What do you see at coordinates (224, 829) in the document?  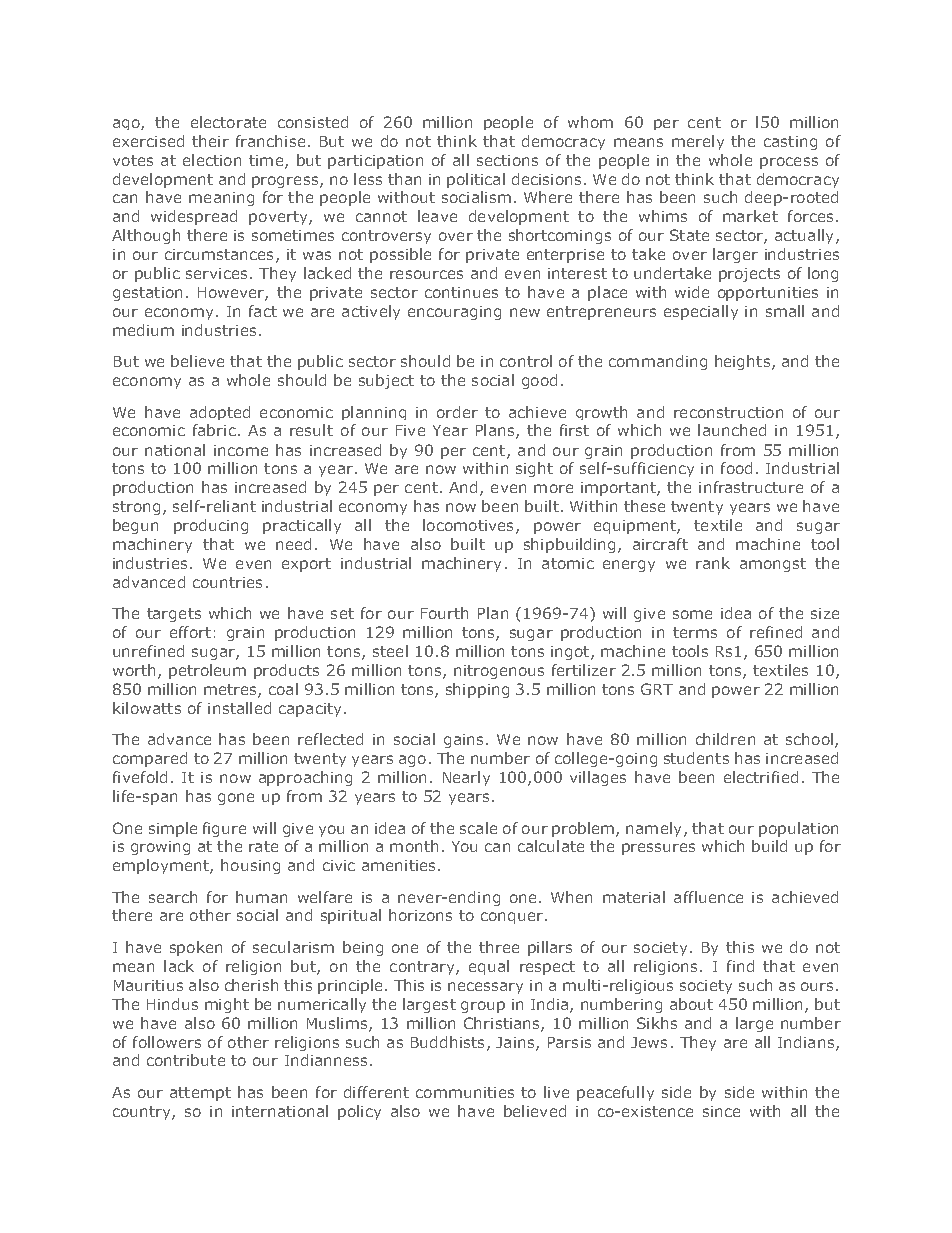 I see `figure` at bounding box center [224, 829].
